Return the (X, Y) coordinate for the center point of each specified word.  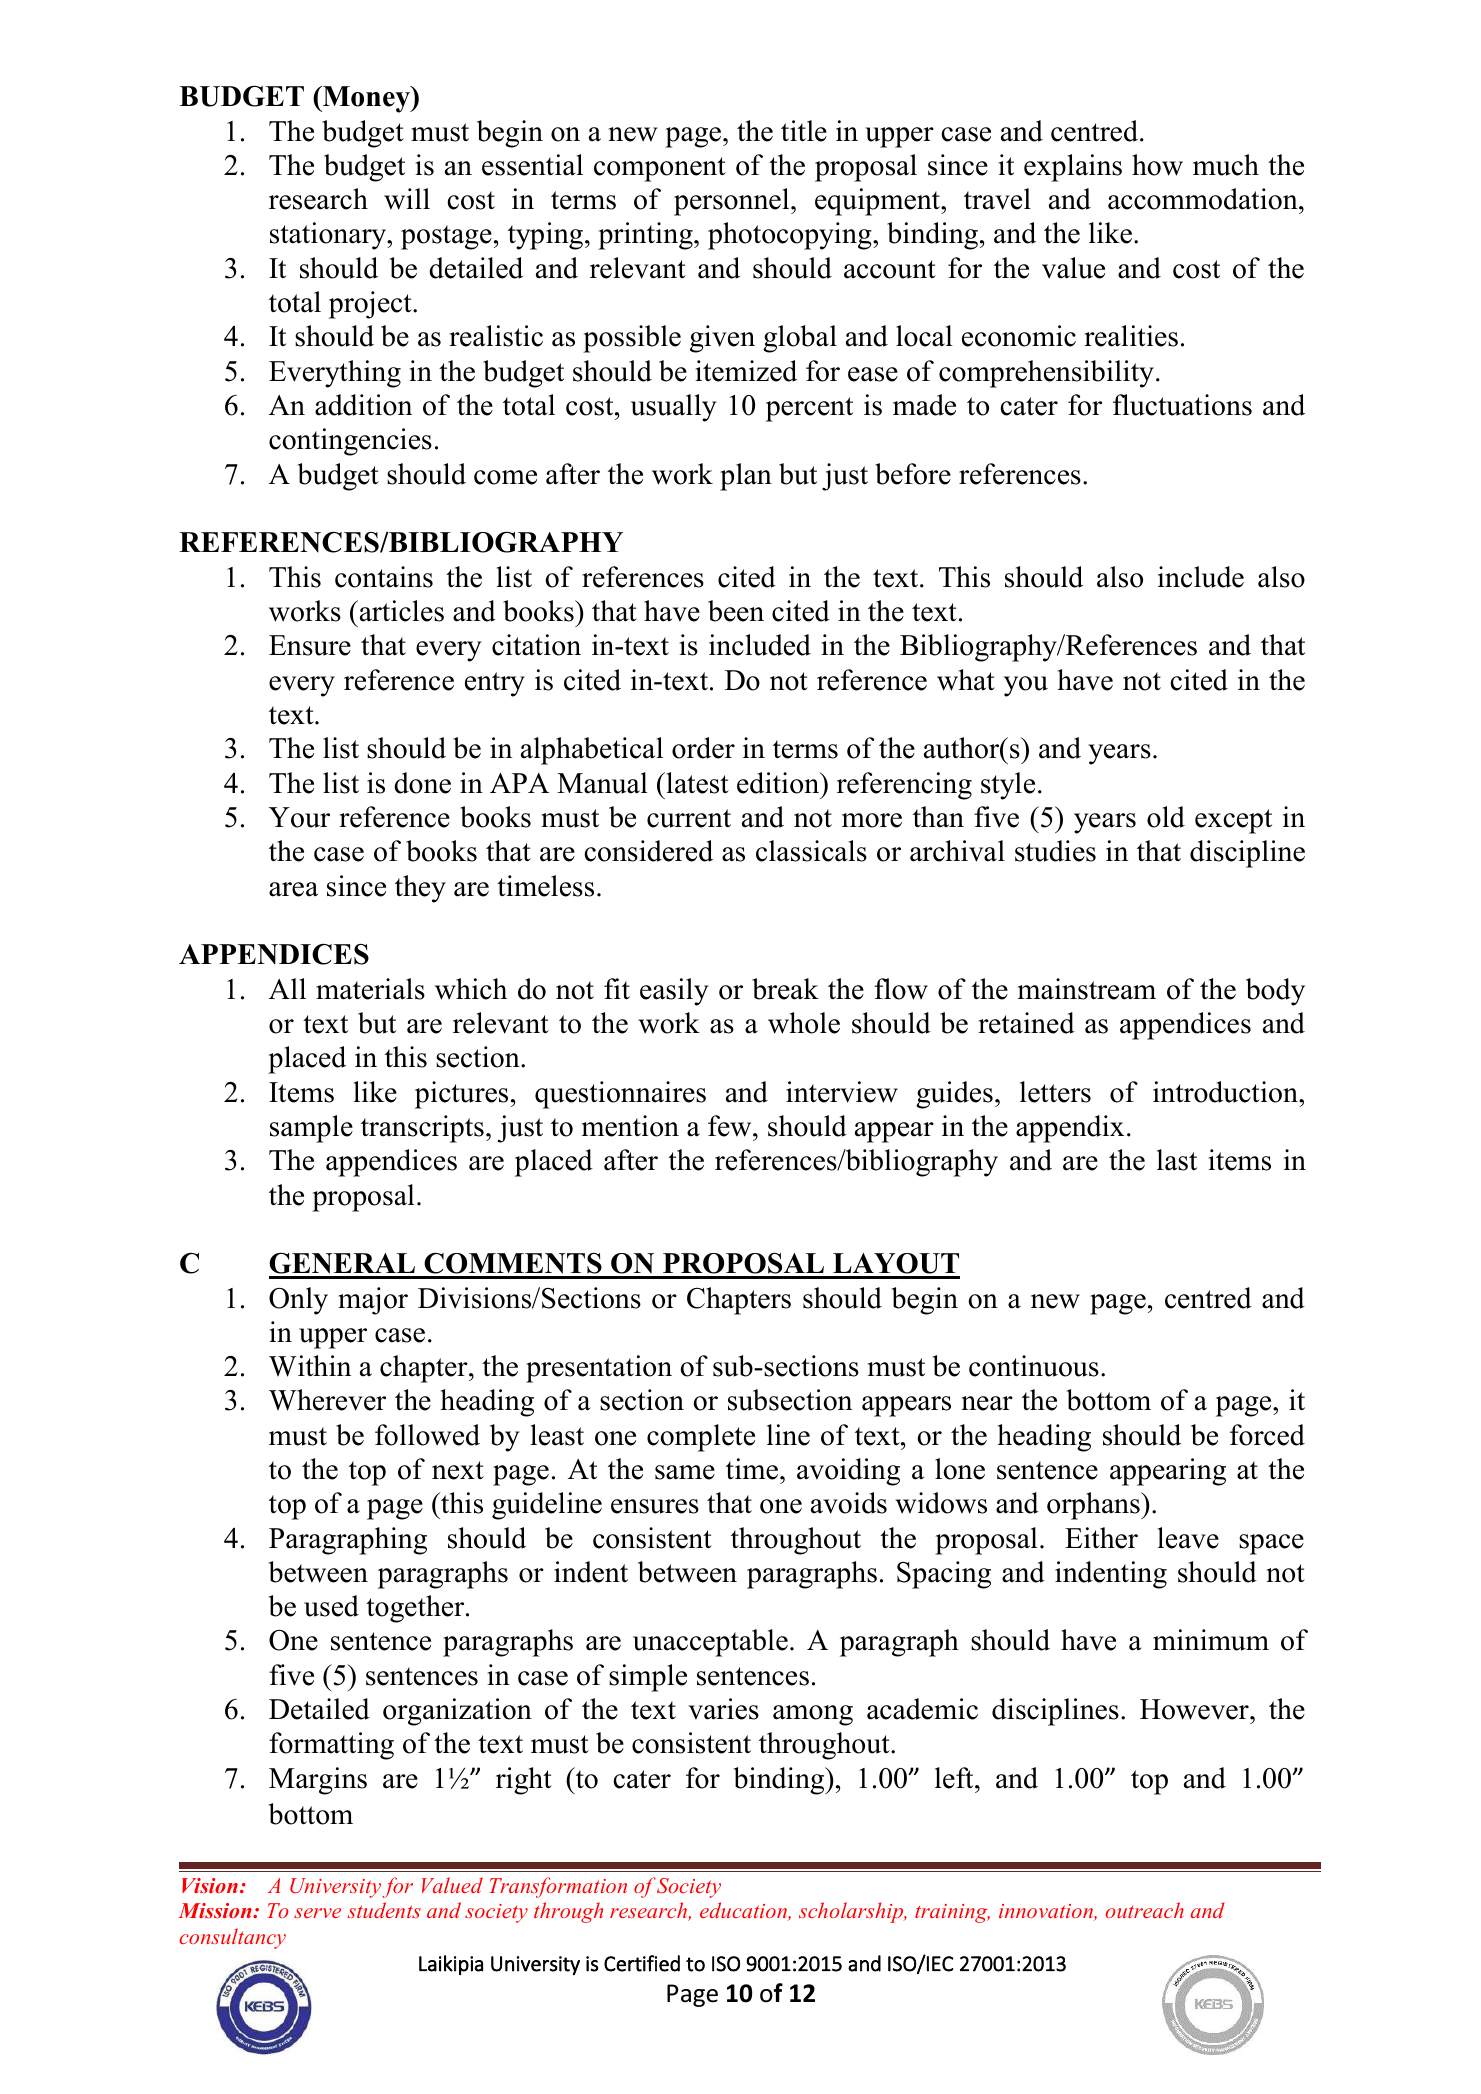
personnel (733, 202)
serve (317, 1913)
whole (804, 1023)
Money (366, 99)
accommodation (1204, 199)
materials (370, 989)
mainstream (1087, 989)
